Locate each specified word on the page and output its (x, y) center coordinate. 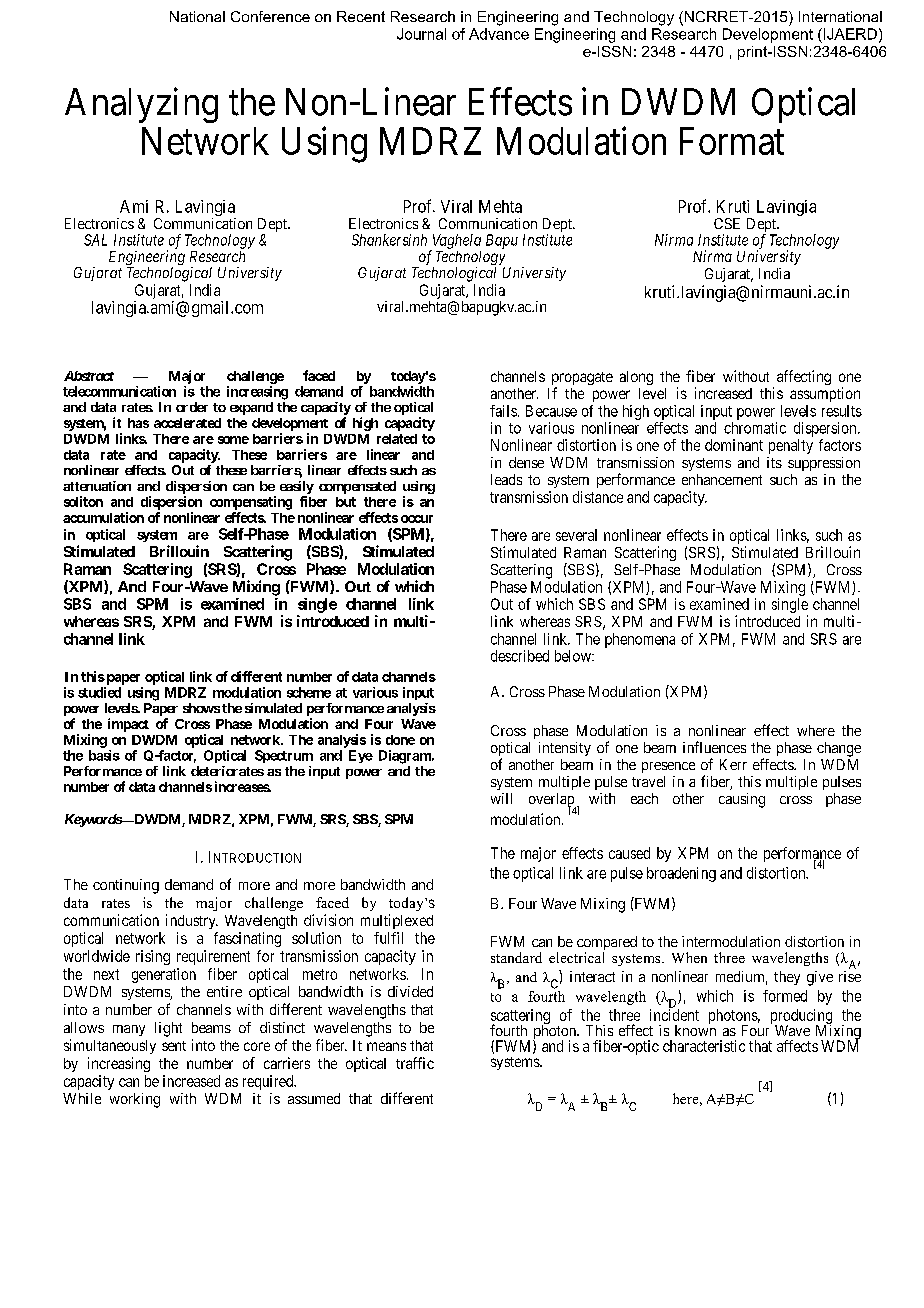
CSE (727, 223)
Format (732, 141)
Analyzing (141, 105)
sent (174, 1046)
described (520, 656)
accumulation (103, 517)
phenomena (640, 640)
